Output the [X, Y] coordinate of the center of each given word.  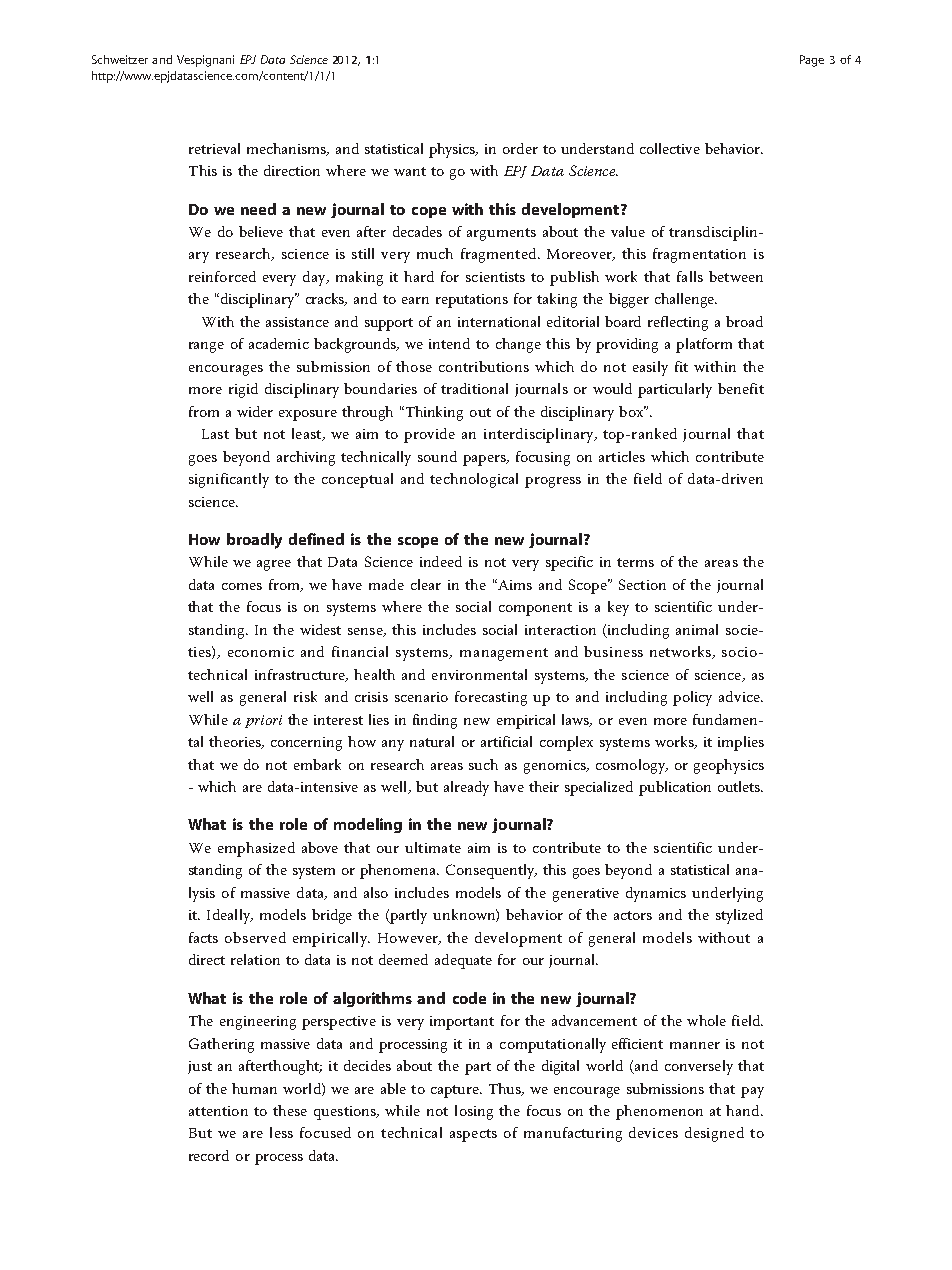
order [520, 148]
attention [218, 1111]
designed [714, 1134]
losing [474, 1112]
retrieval [214, 148]
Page [812, 61]
